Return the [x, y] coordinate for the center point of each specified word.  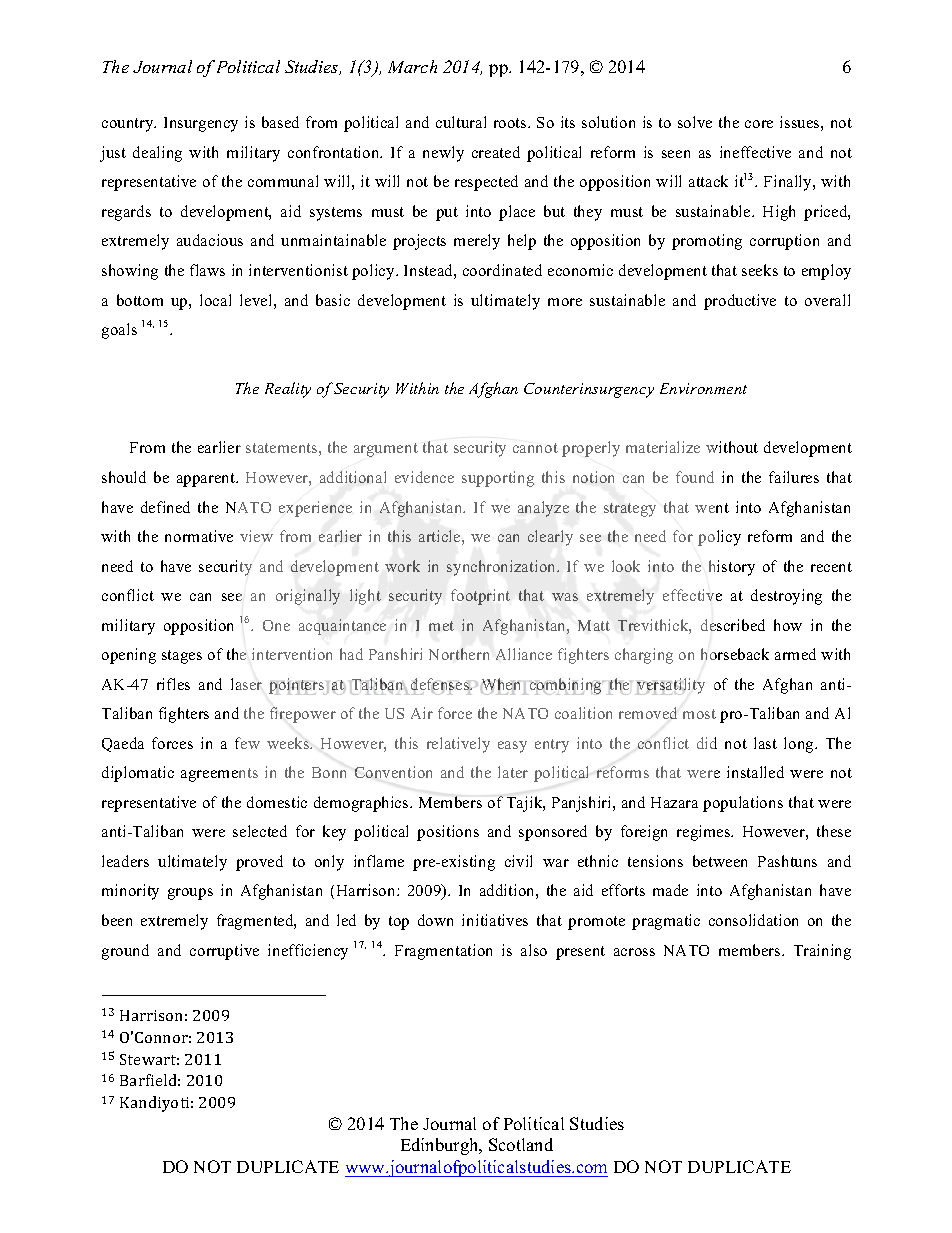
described [733, 625]
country [129, 125]
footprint [480, 597]
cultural [461, 122]
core [759, 124]
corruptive [224, 952]
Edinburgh [441, 1146]
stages [182, 657]
